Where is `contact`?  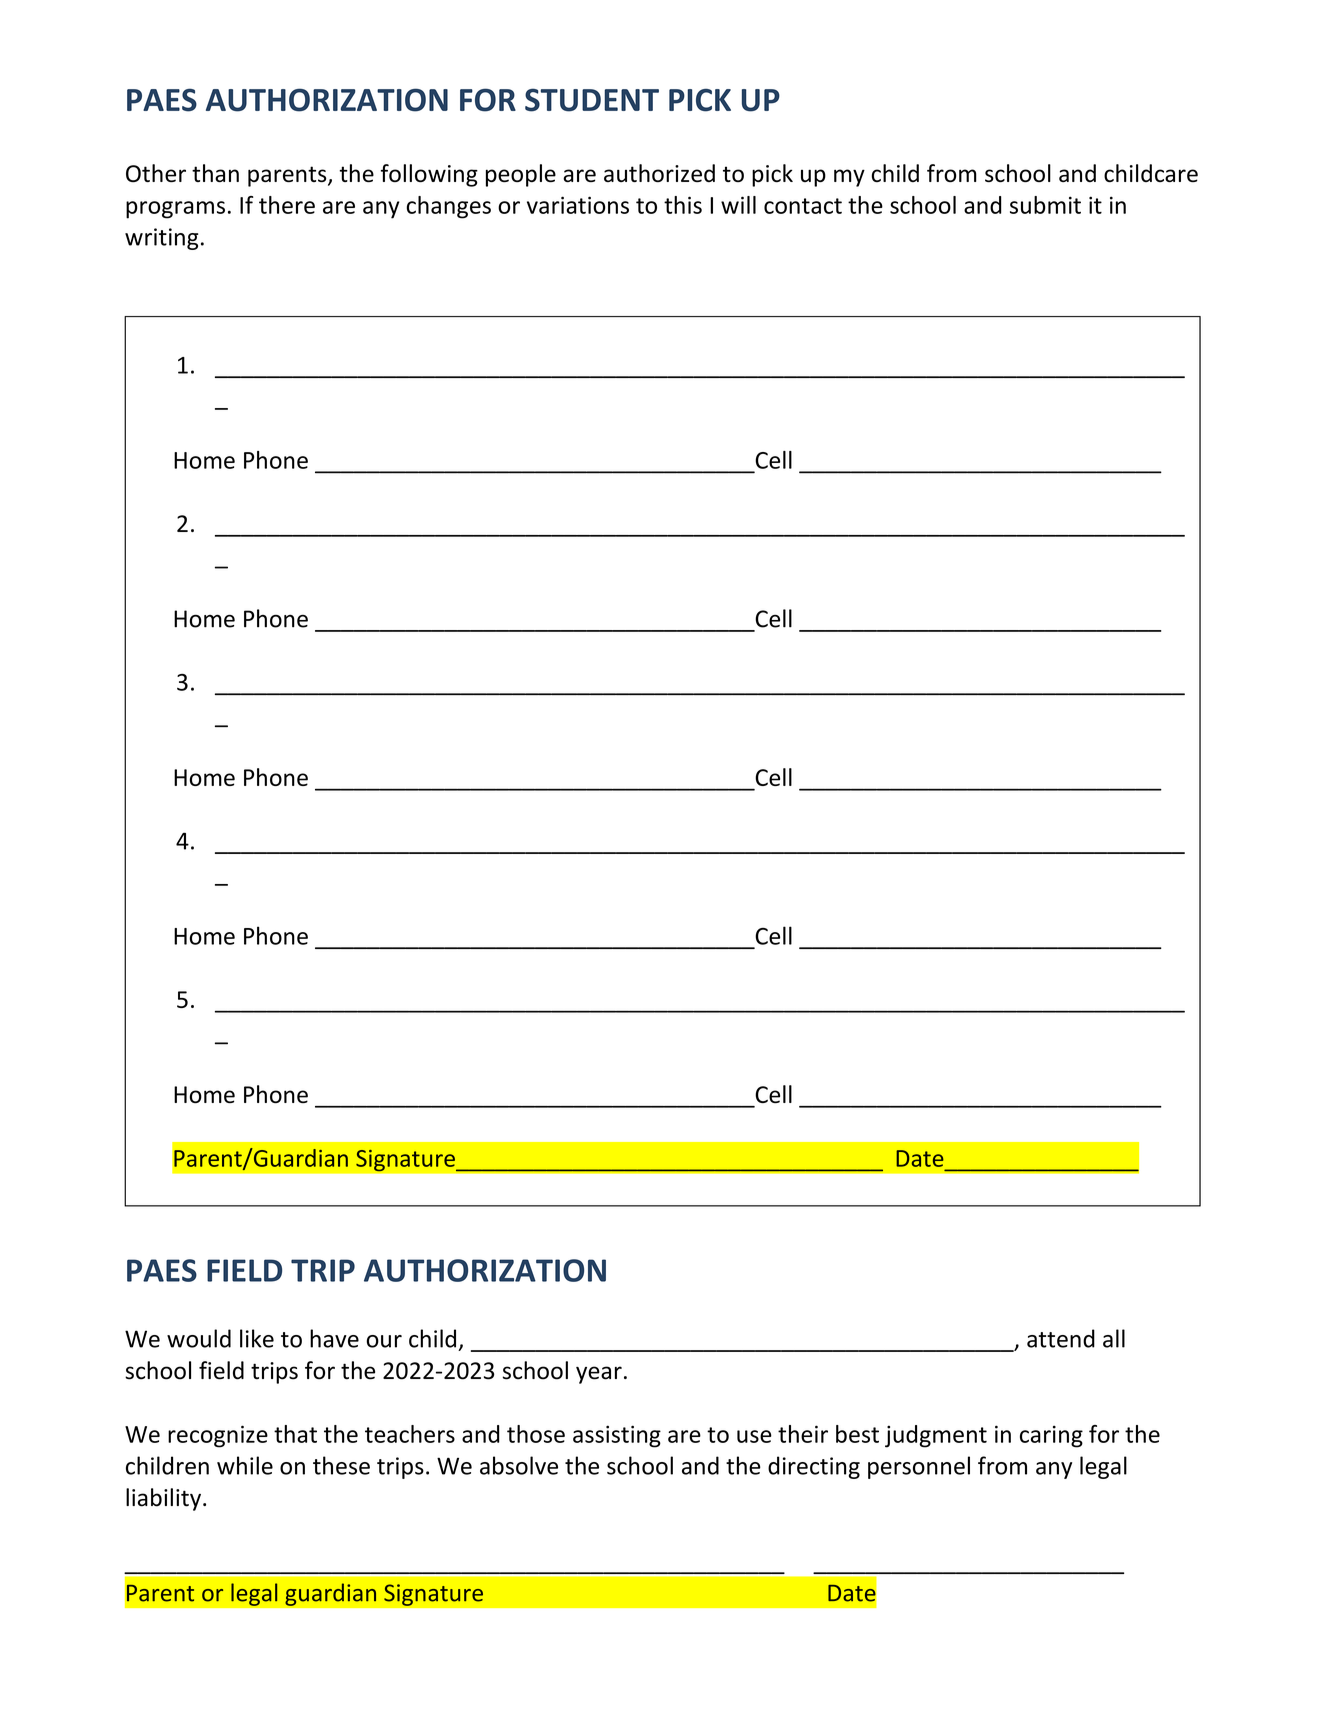 contact is located at coordinates (803, 206).
